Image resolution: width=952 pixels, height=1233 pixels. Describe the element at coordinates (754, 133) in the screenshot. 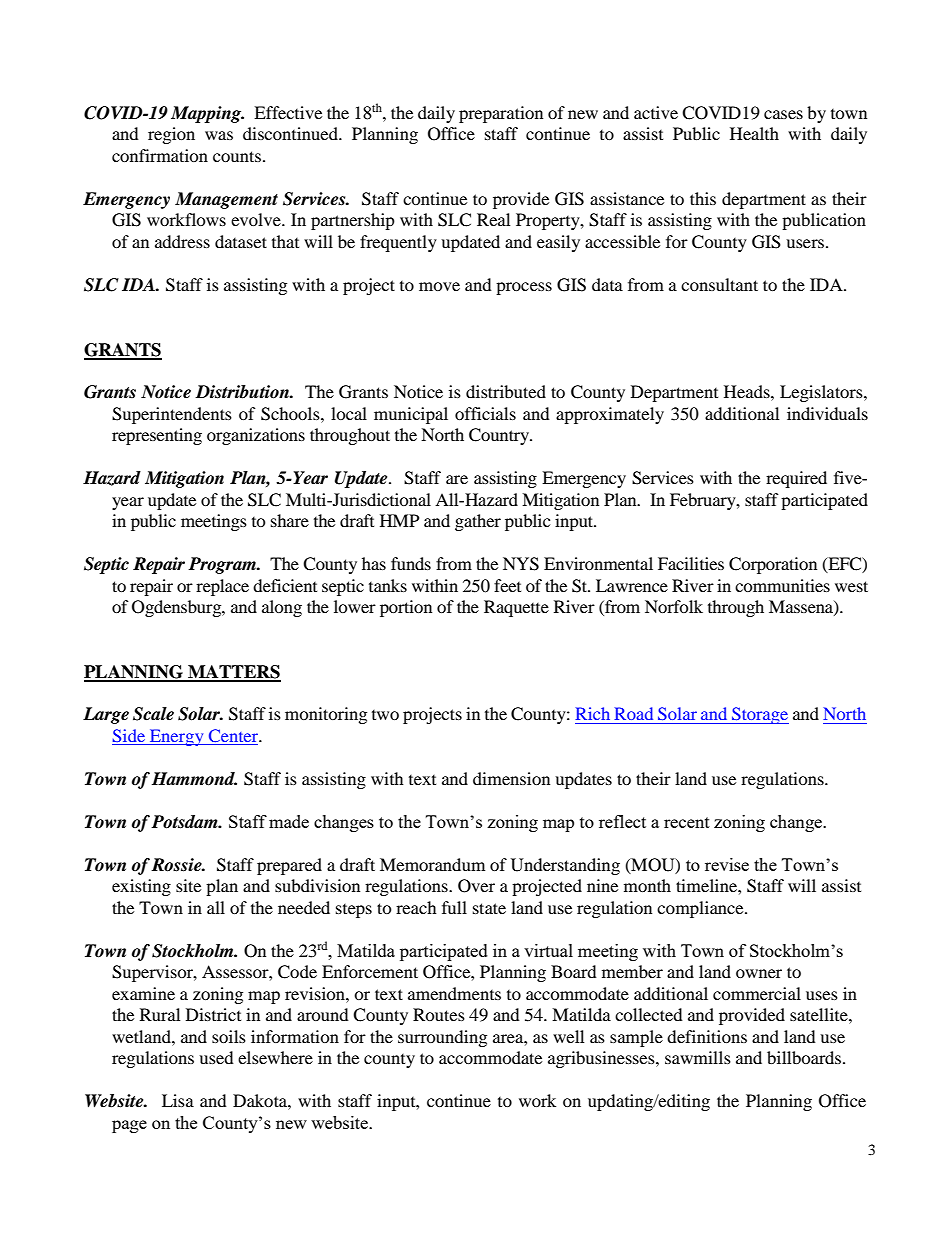

I see `Health` at that location.
